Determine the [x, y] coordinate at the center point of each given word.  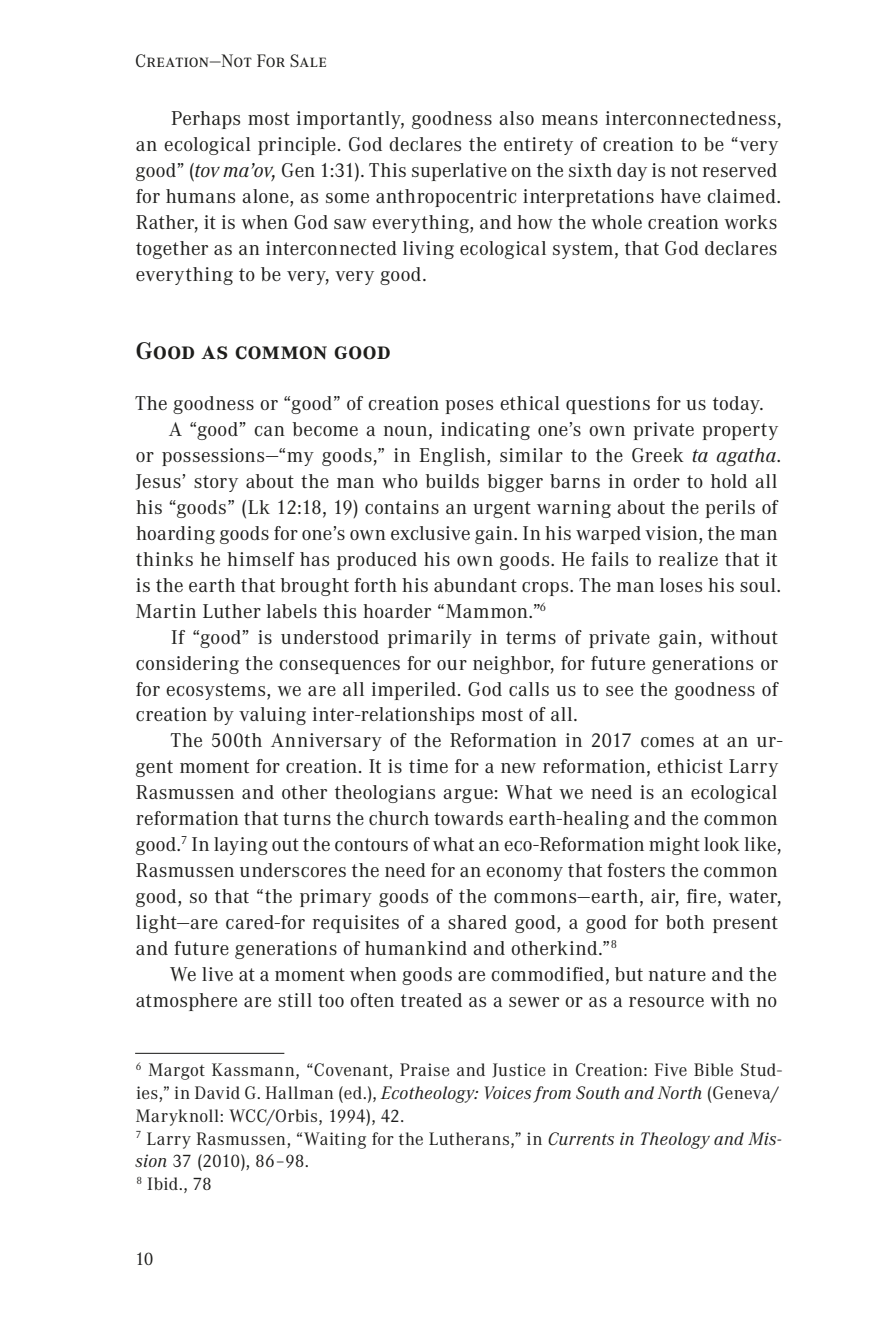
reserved [740, 170]
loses [681, 585]
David [217, 1092]
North [679, 1092]
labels [292, 611]
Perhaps [205, 120]
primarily [430, 639]
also [516, 118]
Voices [507, 1092]
